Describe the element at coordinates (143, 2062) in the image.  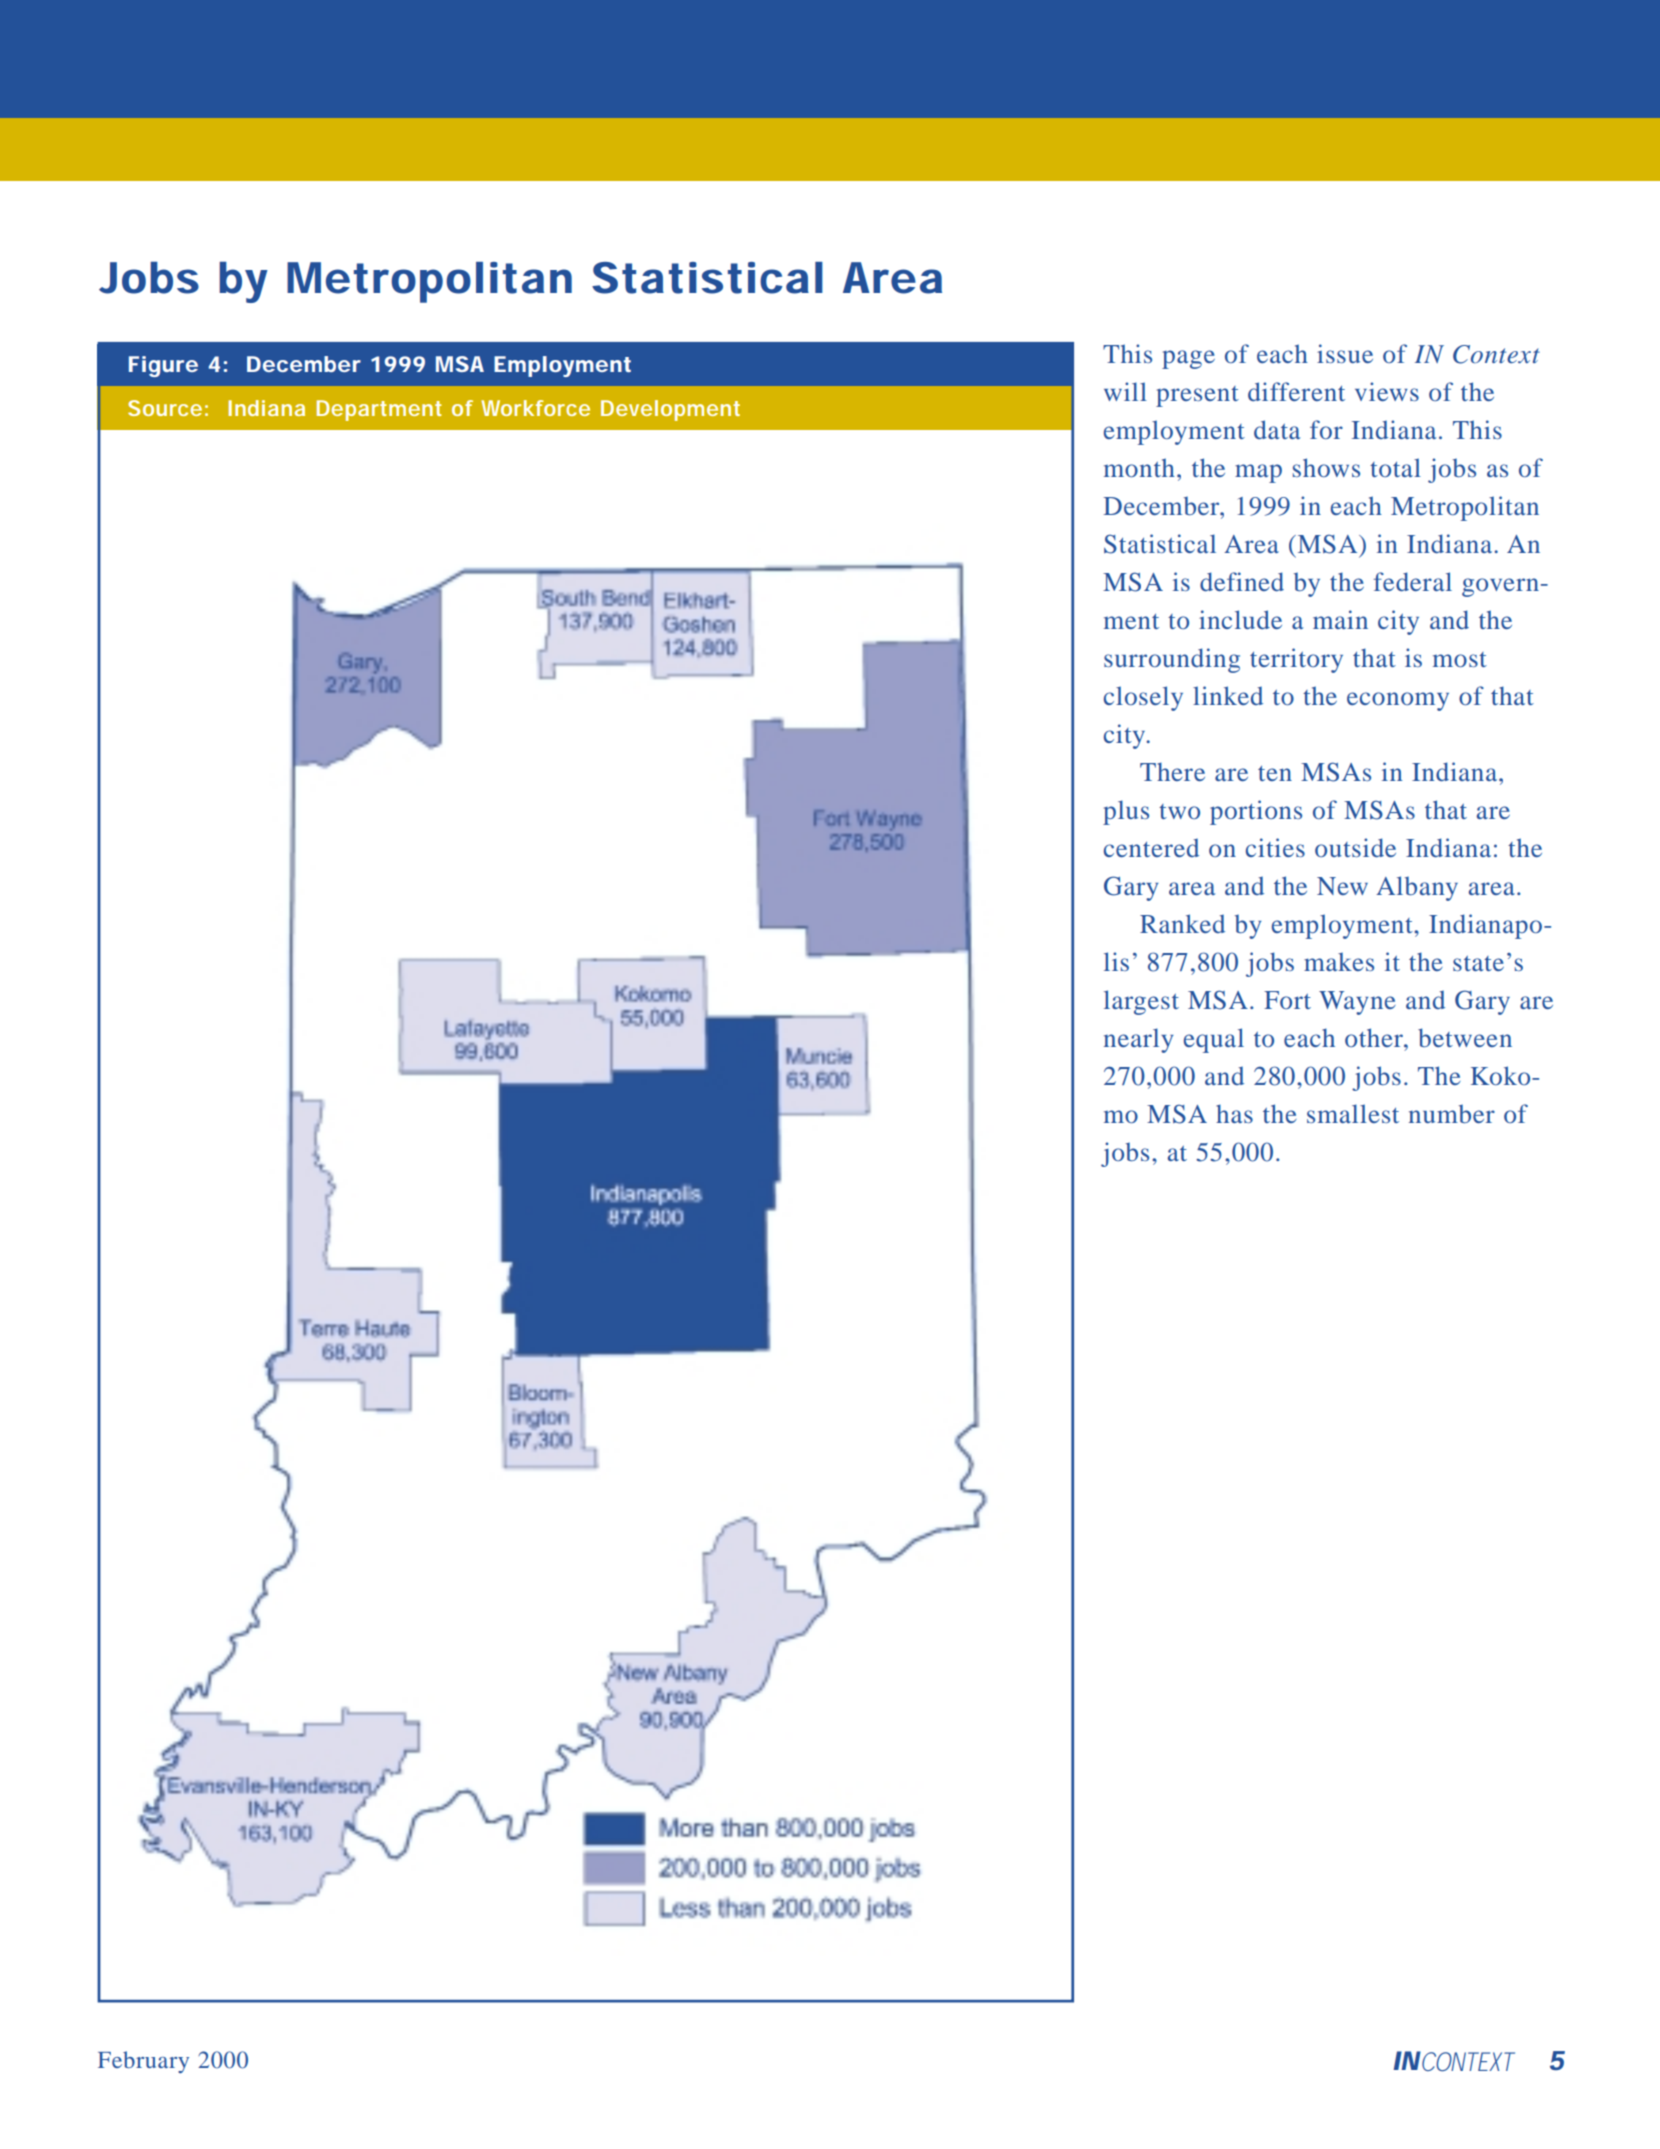
I see `February` at that location.
